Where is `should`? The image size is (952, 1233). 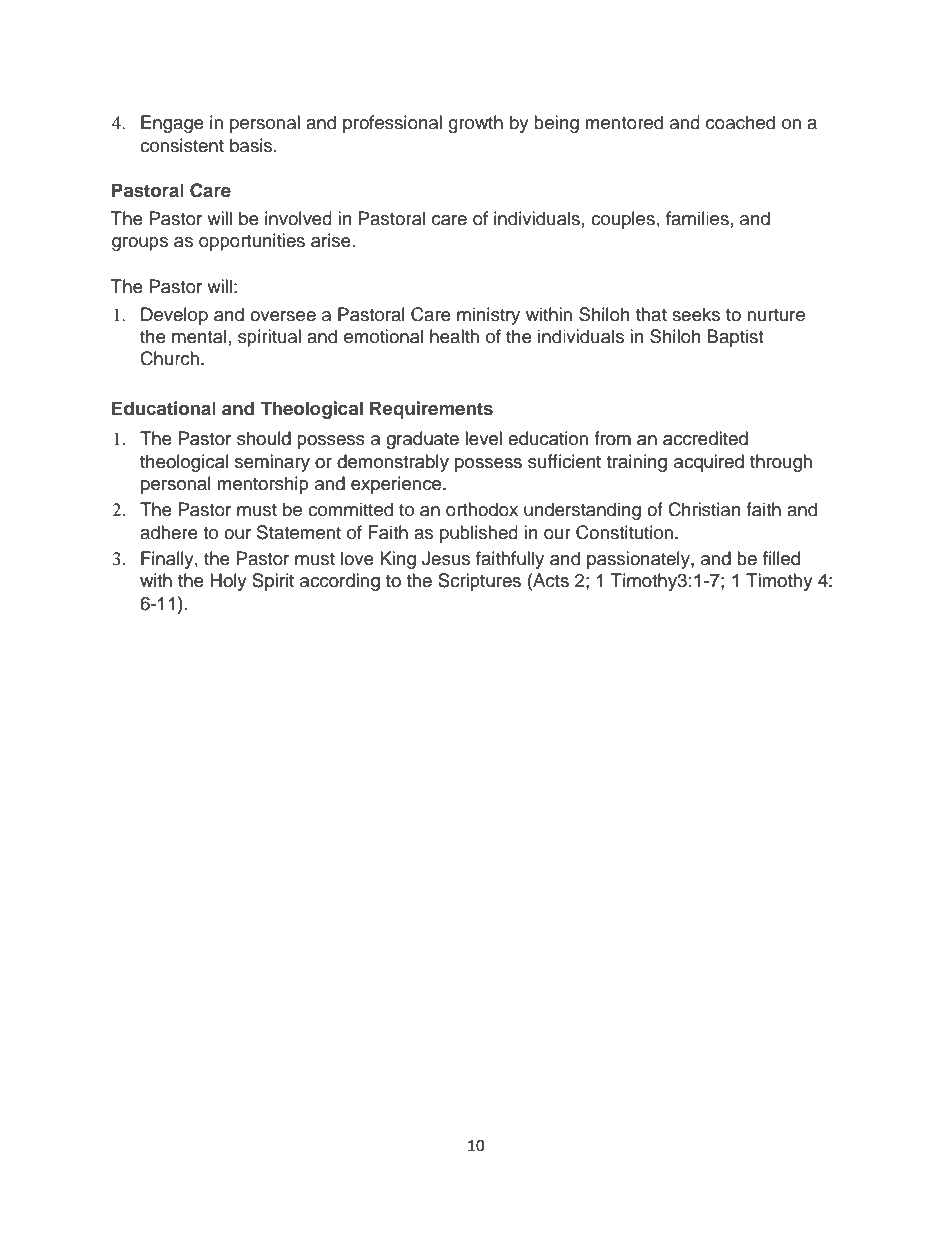
should is located at coordinates (264, 438).
